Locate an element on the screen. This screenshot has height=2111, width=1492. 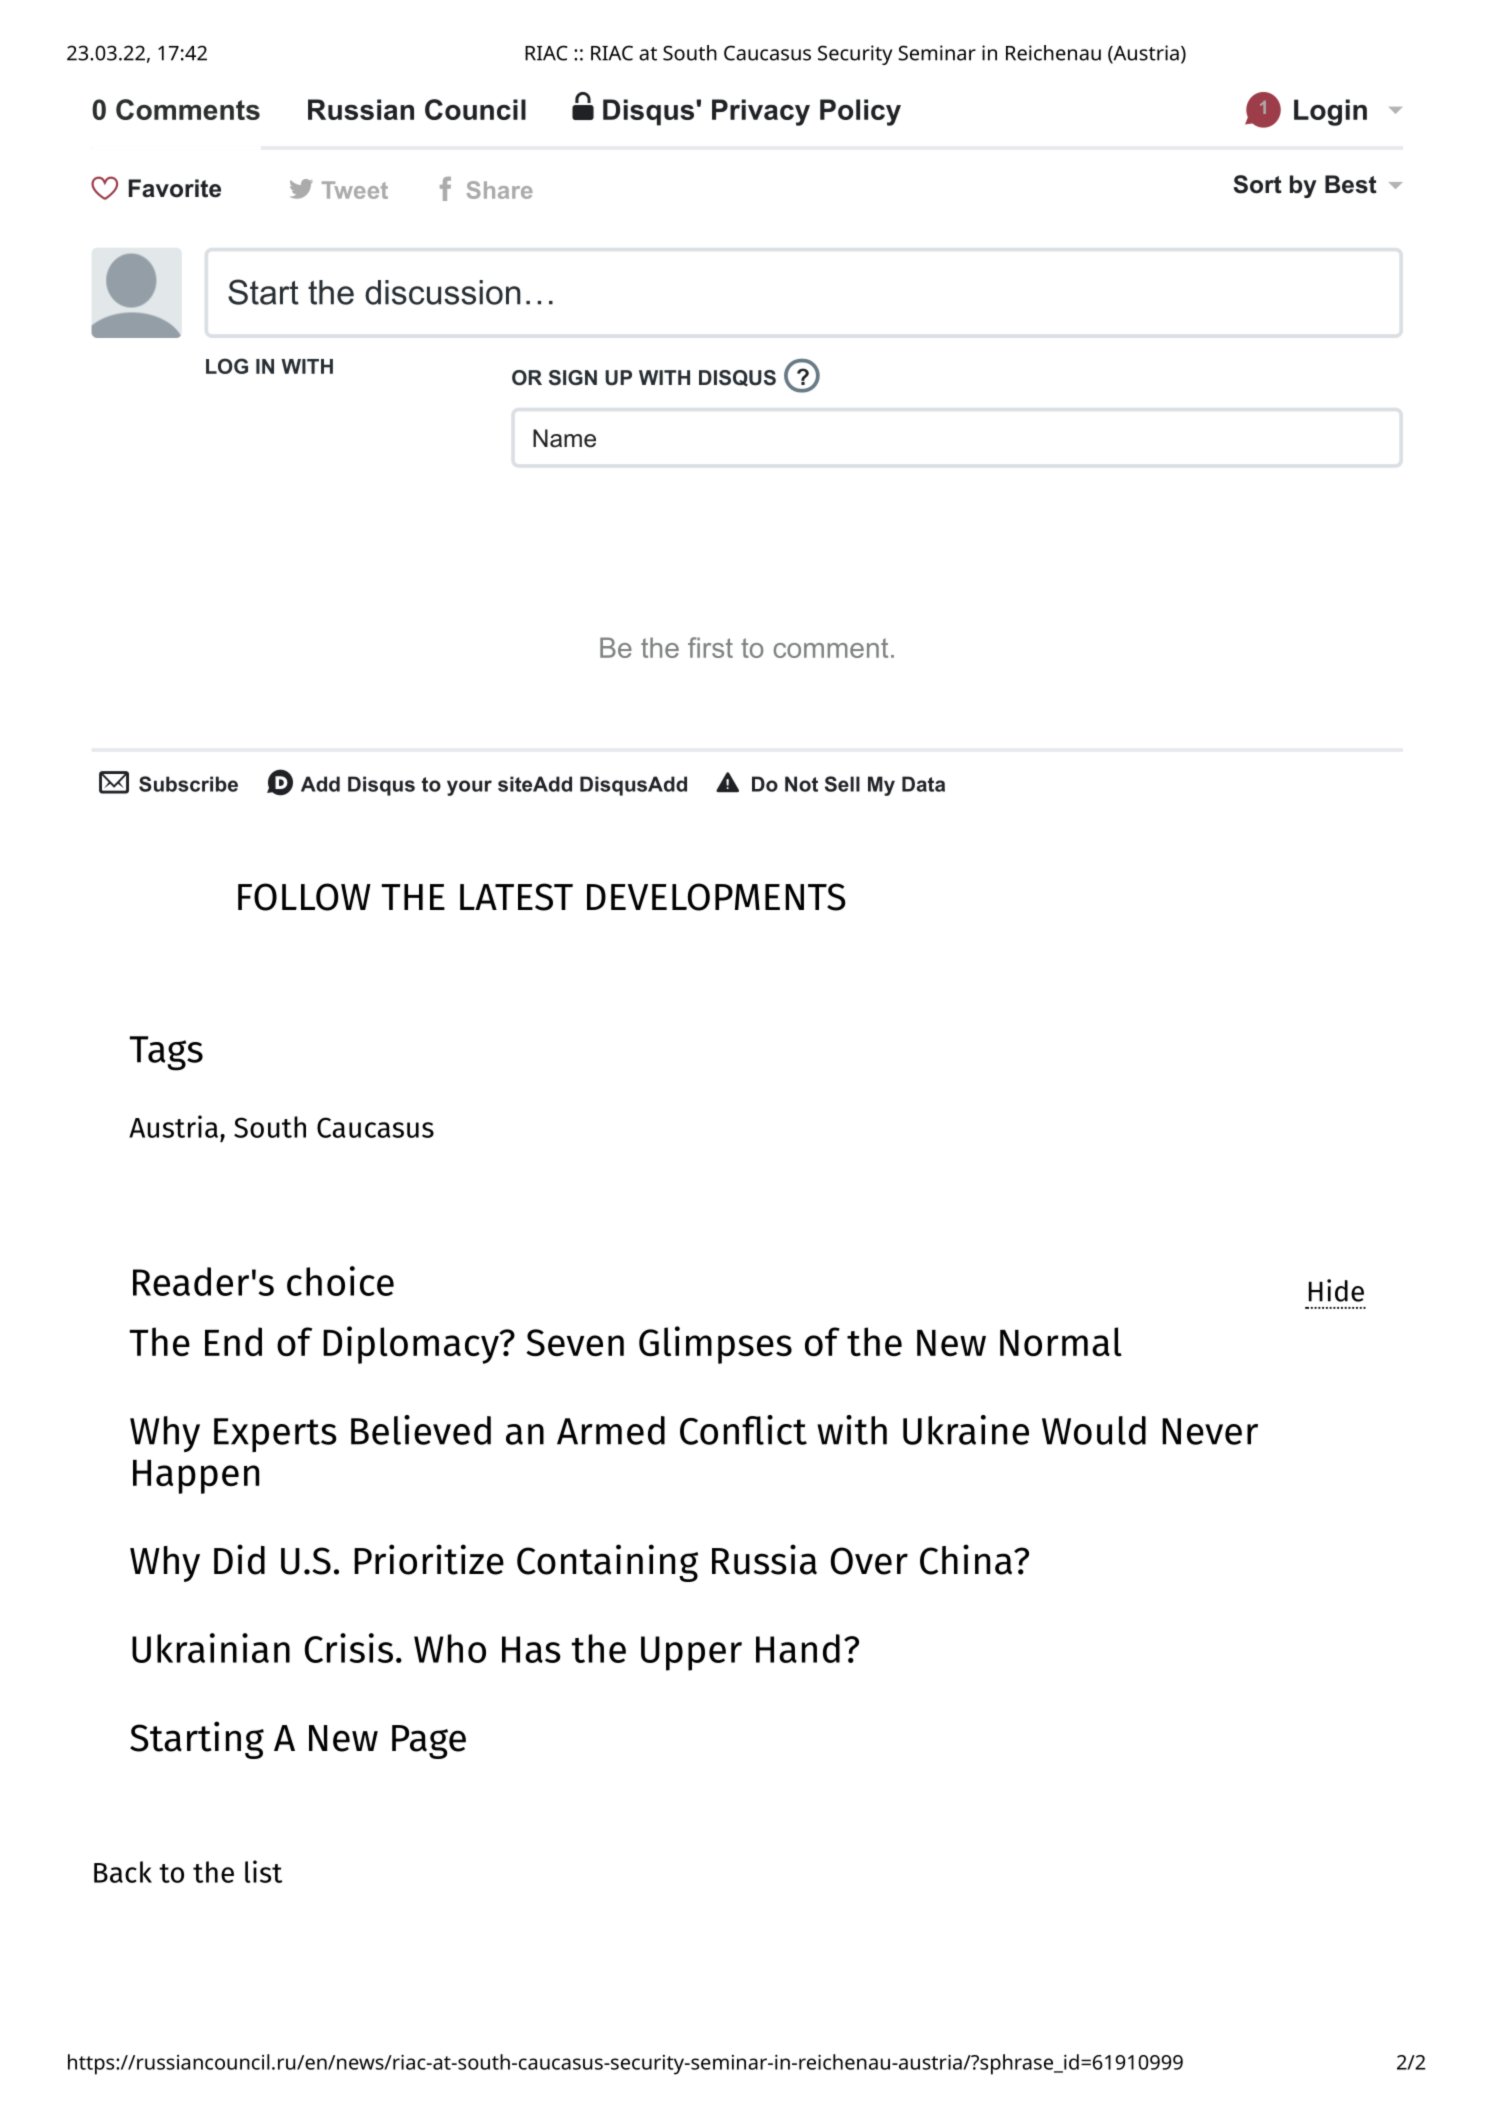
Data is located at coordinates (923, 784).
